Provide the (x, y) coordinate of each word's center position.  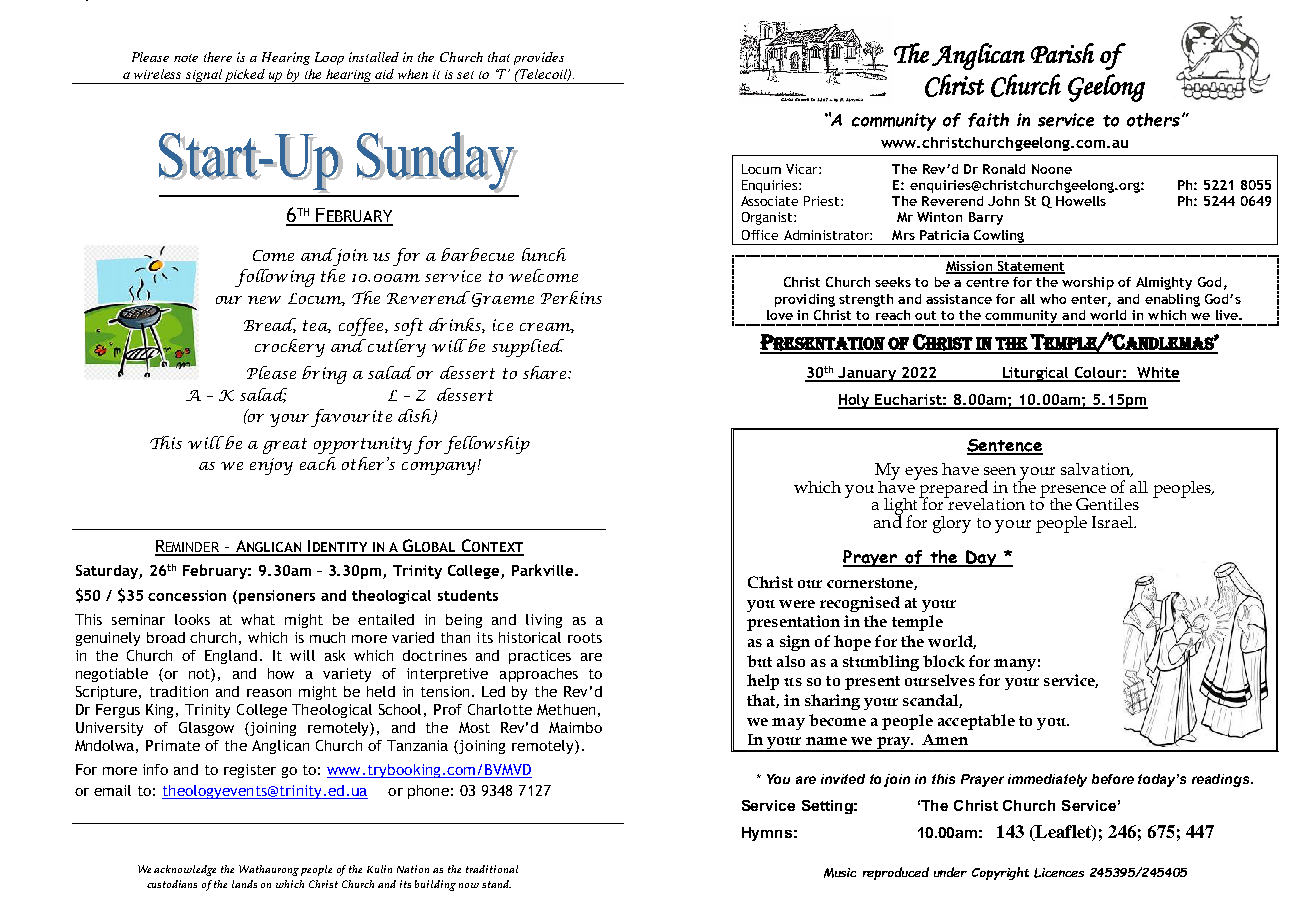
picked (245, 76)
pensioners (277, 597)
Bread (270, 325)
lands (244, 884)
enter (1090, 300)
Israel (1113, 522)
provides (539, 58)
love (780, 315)
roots (585, 638)
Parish (1062, 53)
